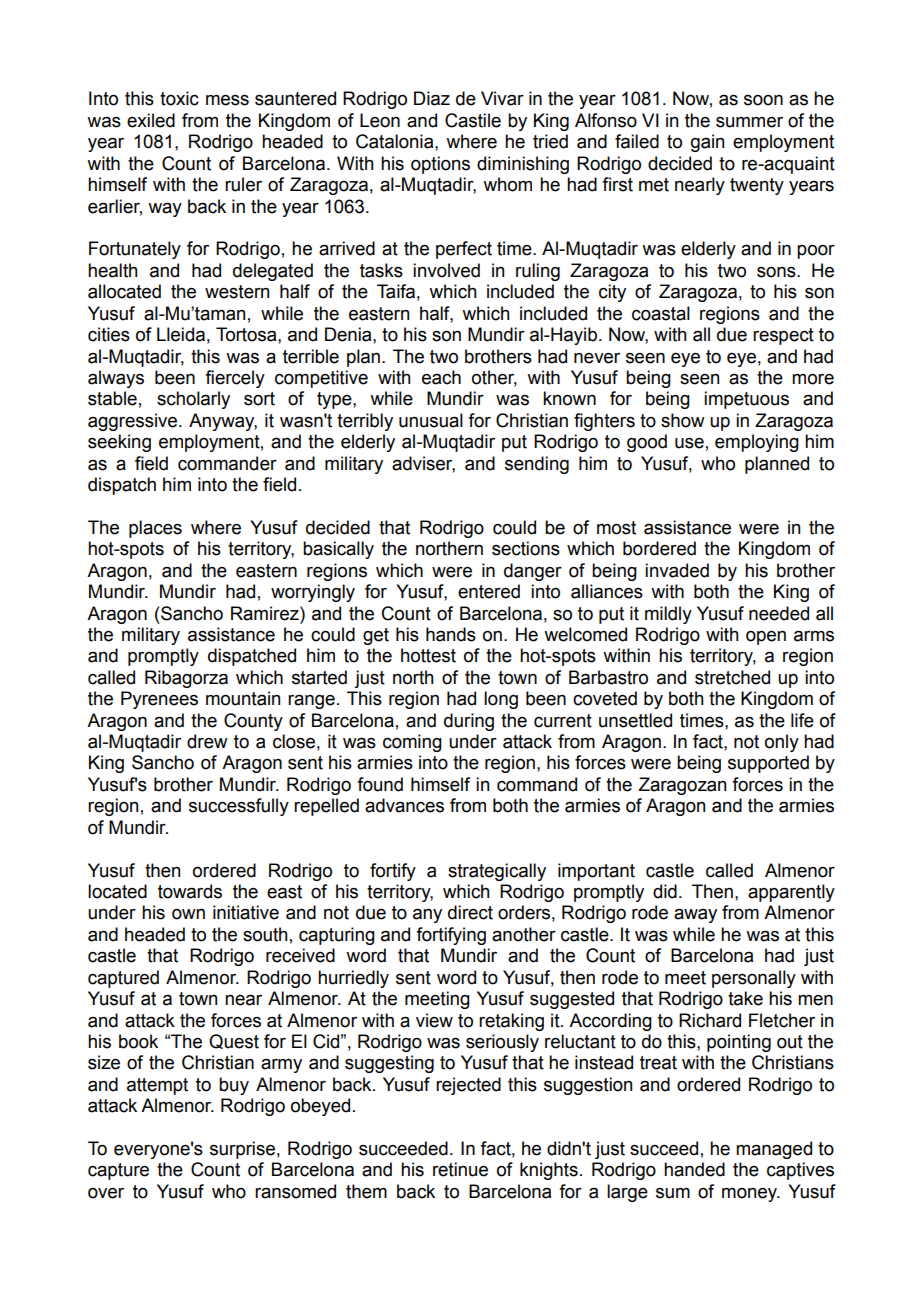 This document has width=924, height=1307. What do you see at coordinates (695, 915) in the document?
I see `away` at bounding box center [695, 915].
